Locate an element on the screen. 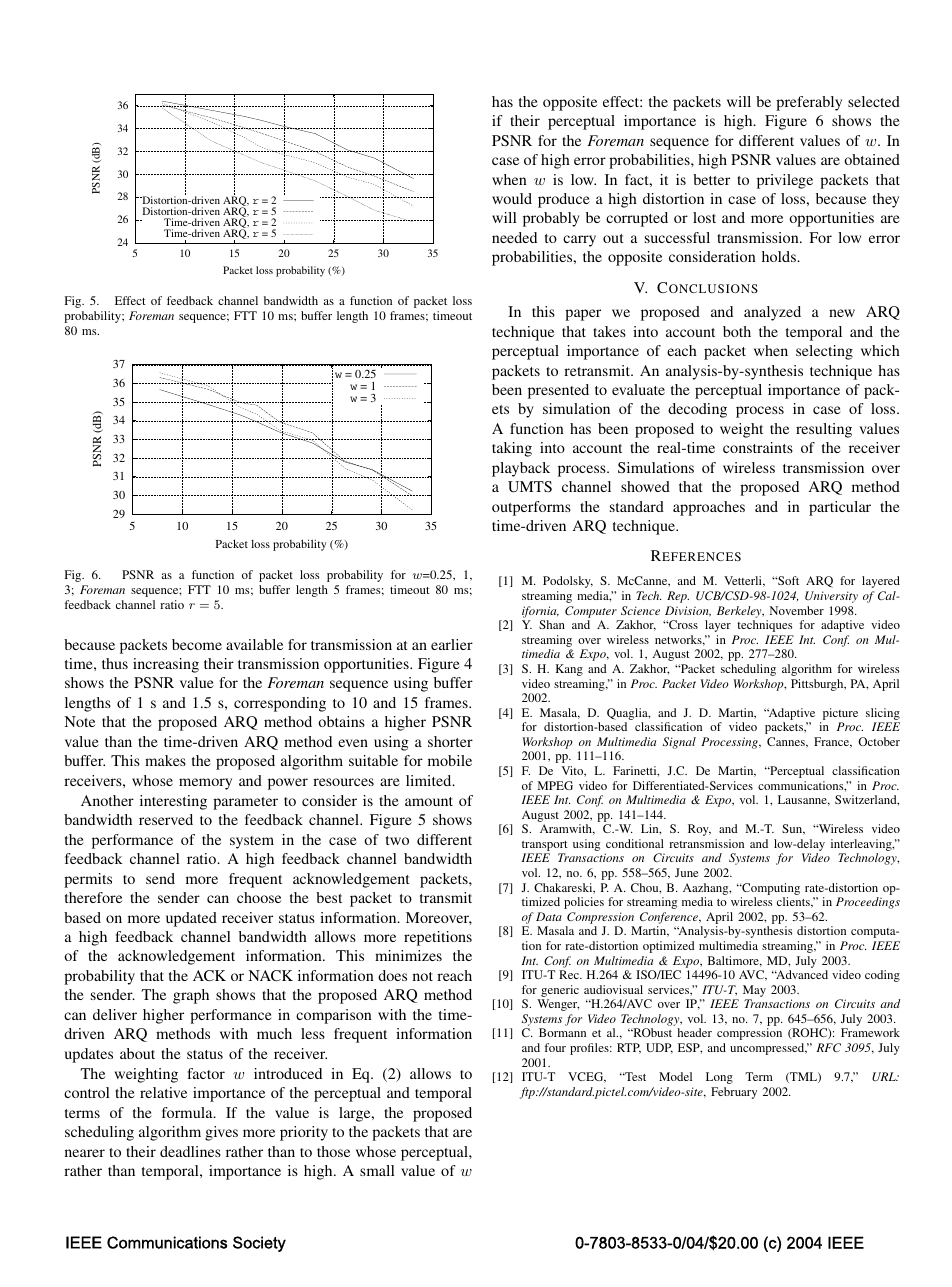 Image resolution: width=952 pixels, height=1287 pixels. Pittsburgh is located at coordinates (818, 685).
